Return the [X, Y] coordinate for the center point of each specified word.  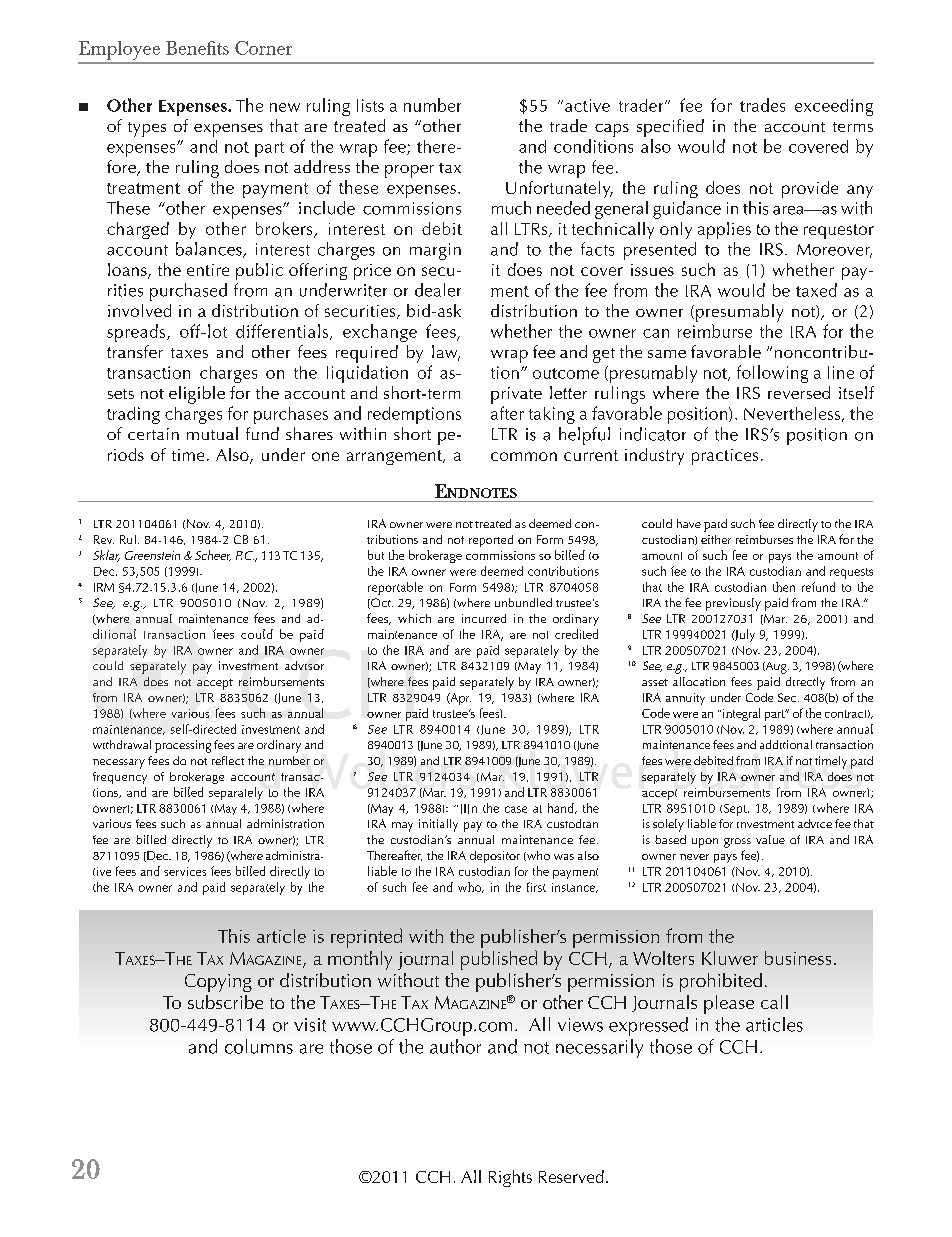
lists [370, 105]
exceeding [834, 107]
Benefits [197, 48]
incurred [484, 618]
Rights [510, 1178]
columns [259, 1046]
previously [733, 604]
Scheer [213, 555]
